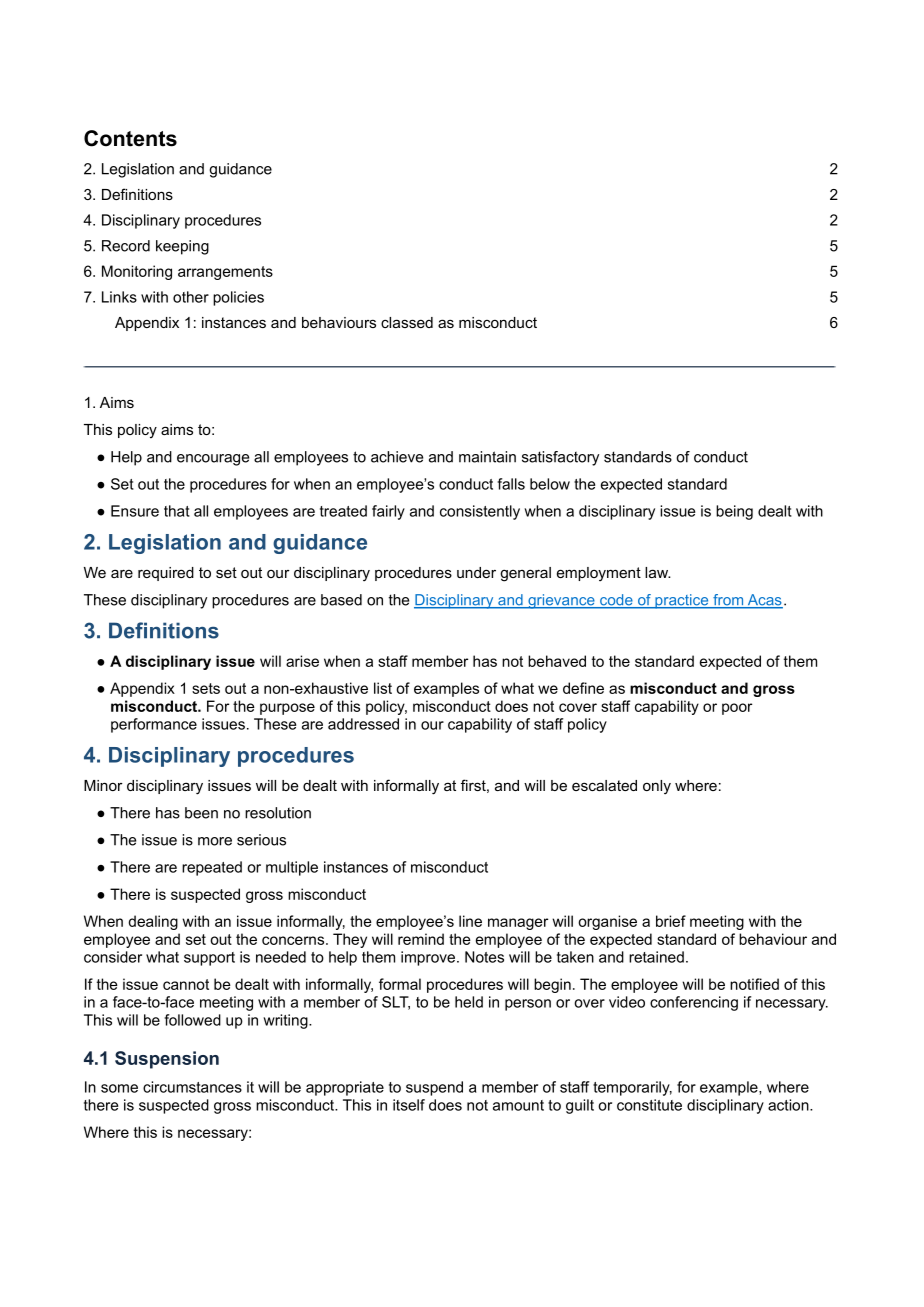  I want to click on circumstances, so click(192, 1087).
